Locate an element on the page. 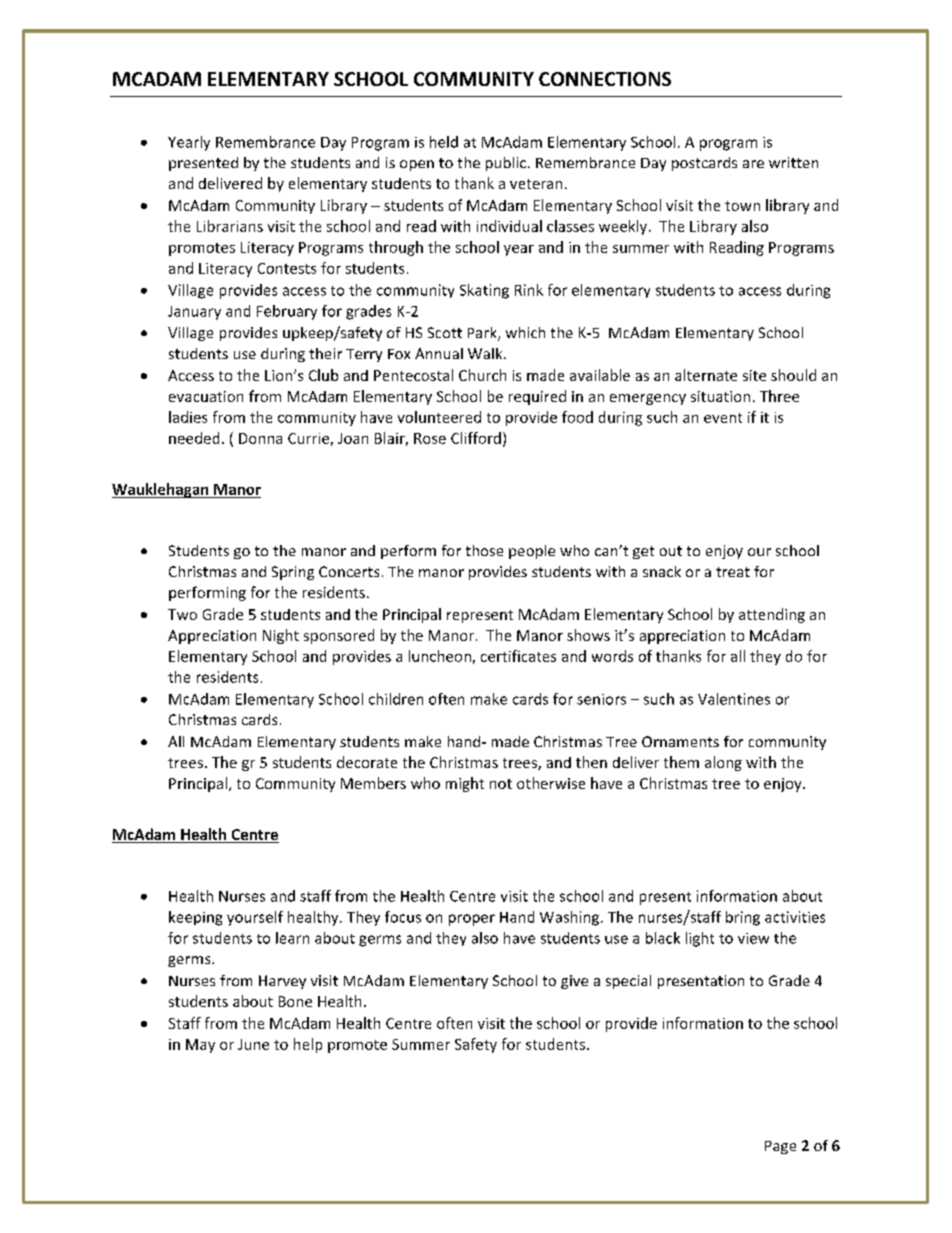 The width and height of the document is (952, 1233). June is located at coordinates (253, 1044).
